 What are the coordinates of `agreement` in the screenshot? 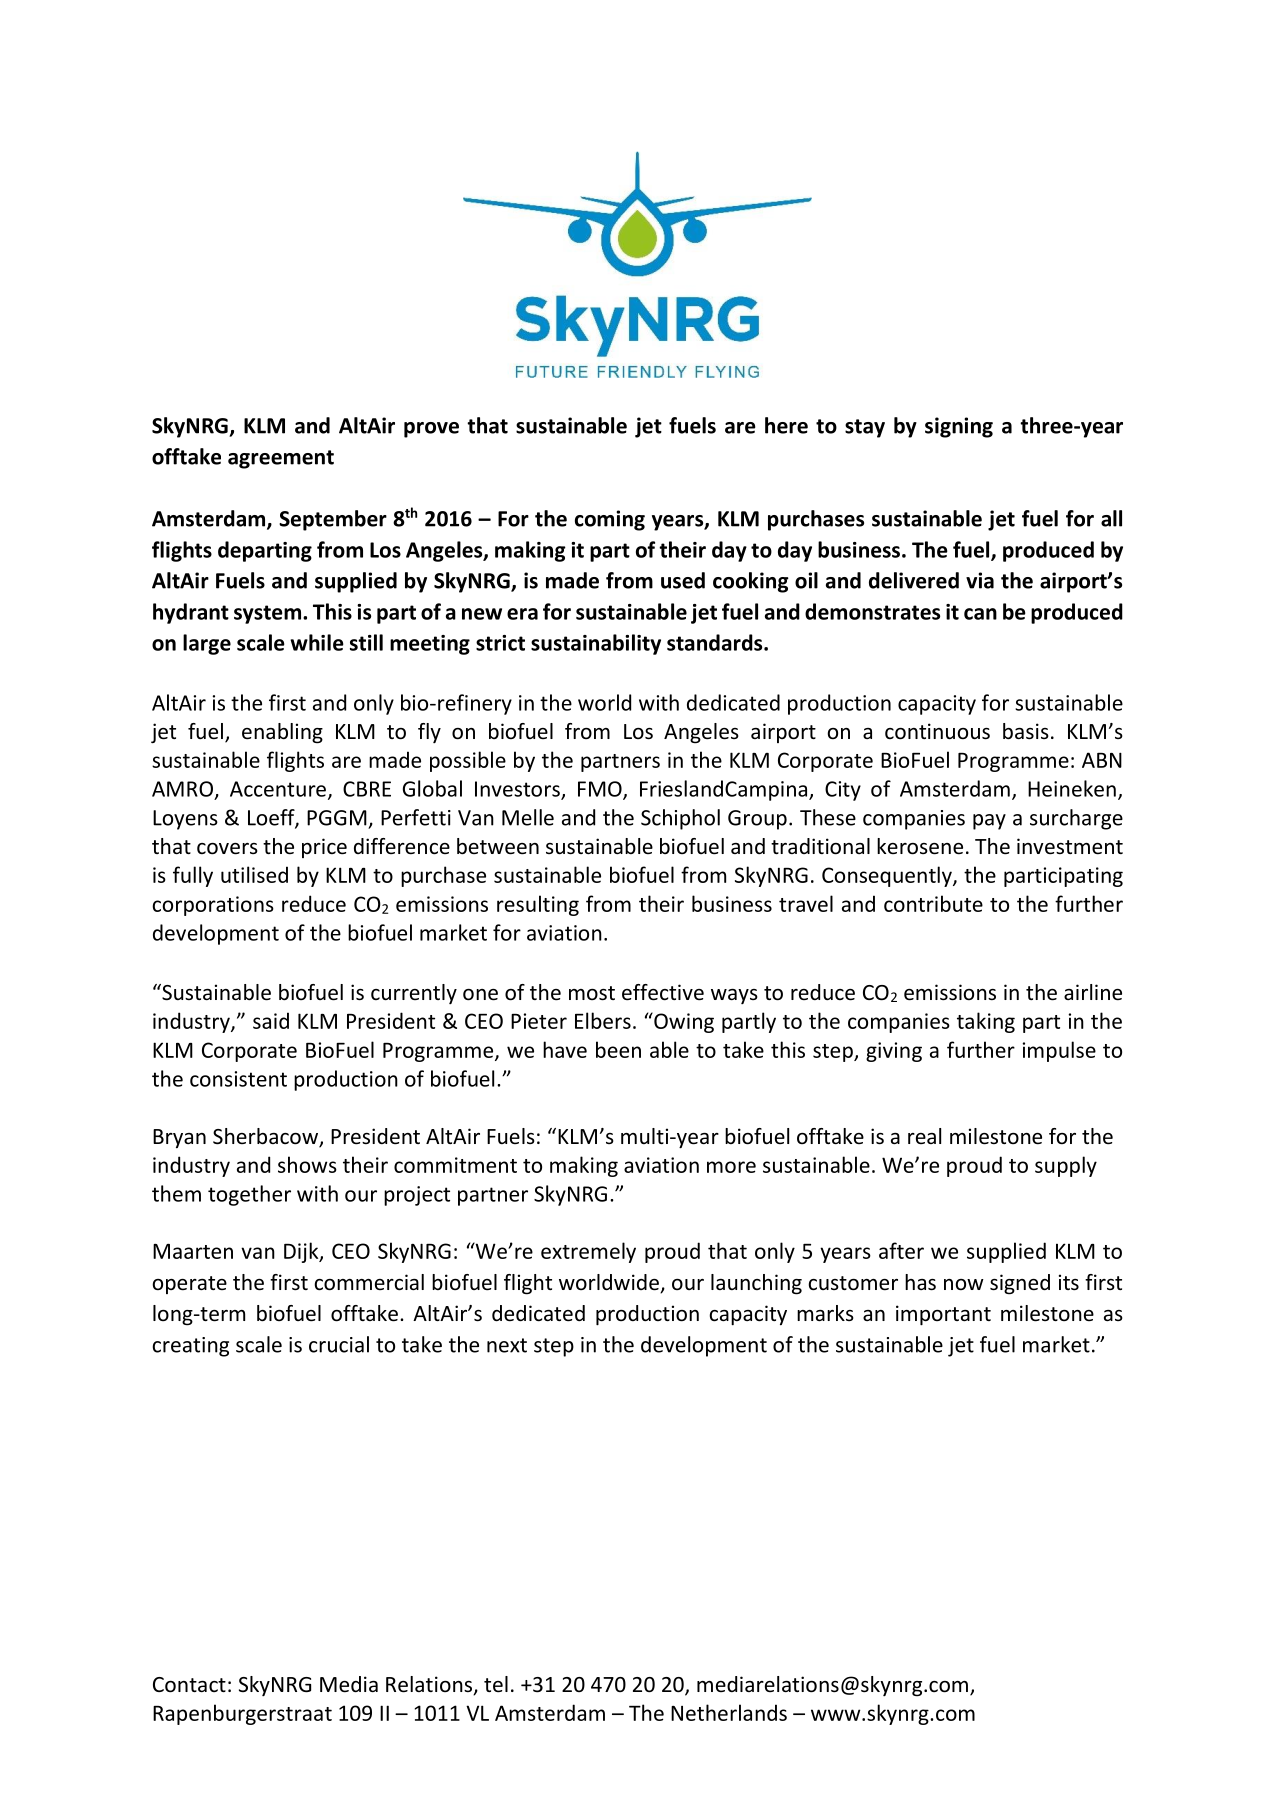 It's located at (281, 459).
